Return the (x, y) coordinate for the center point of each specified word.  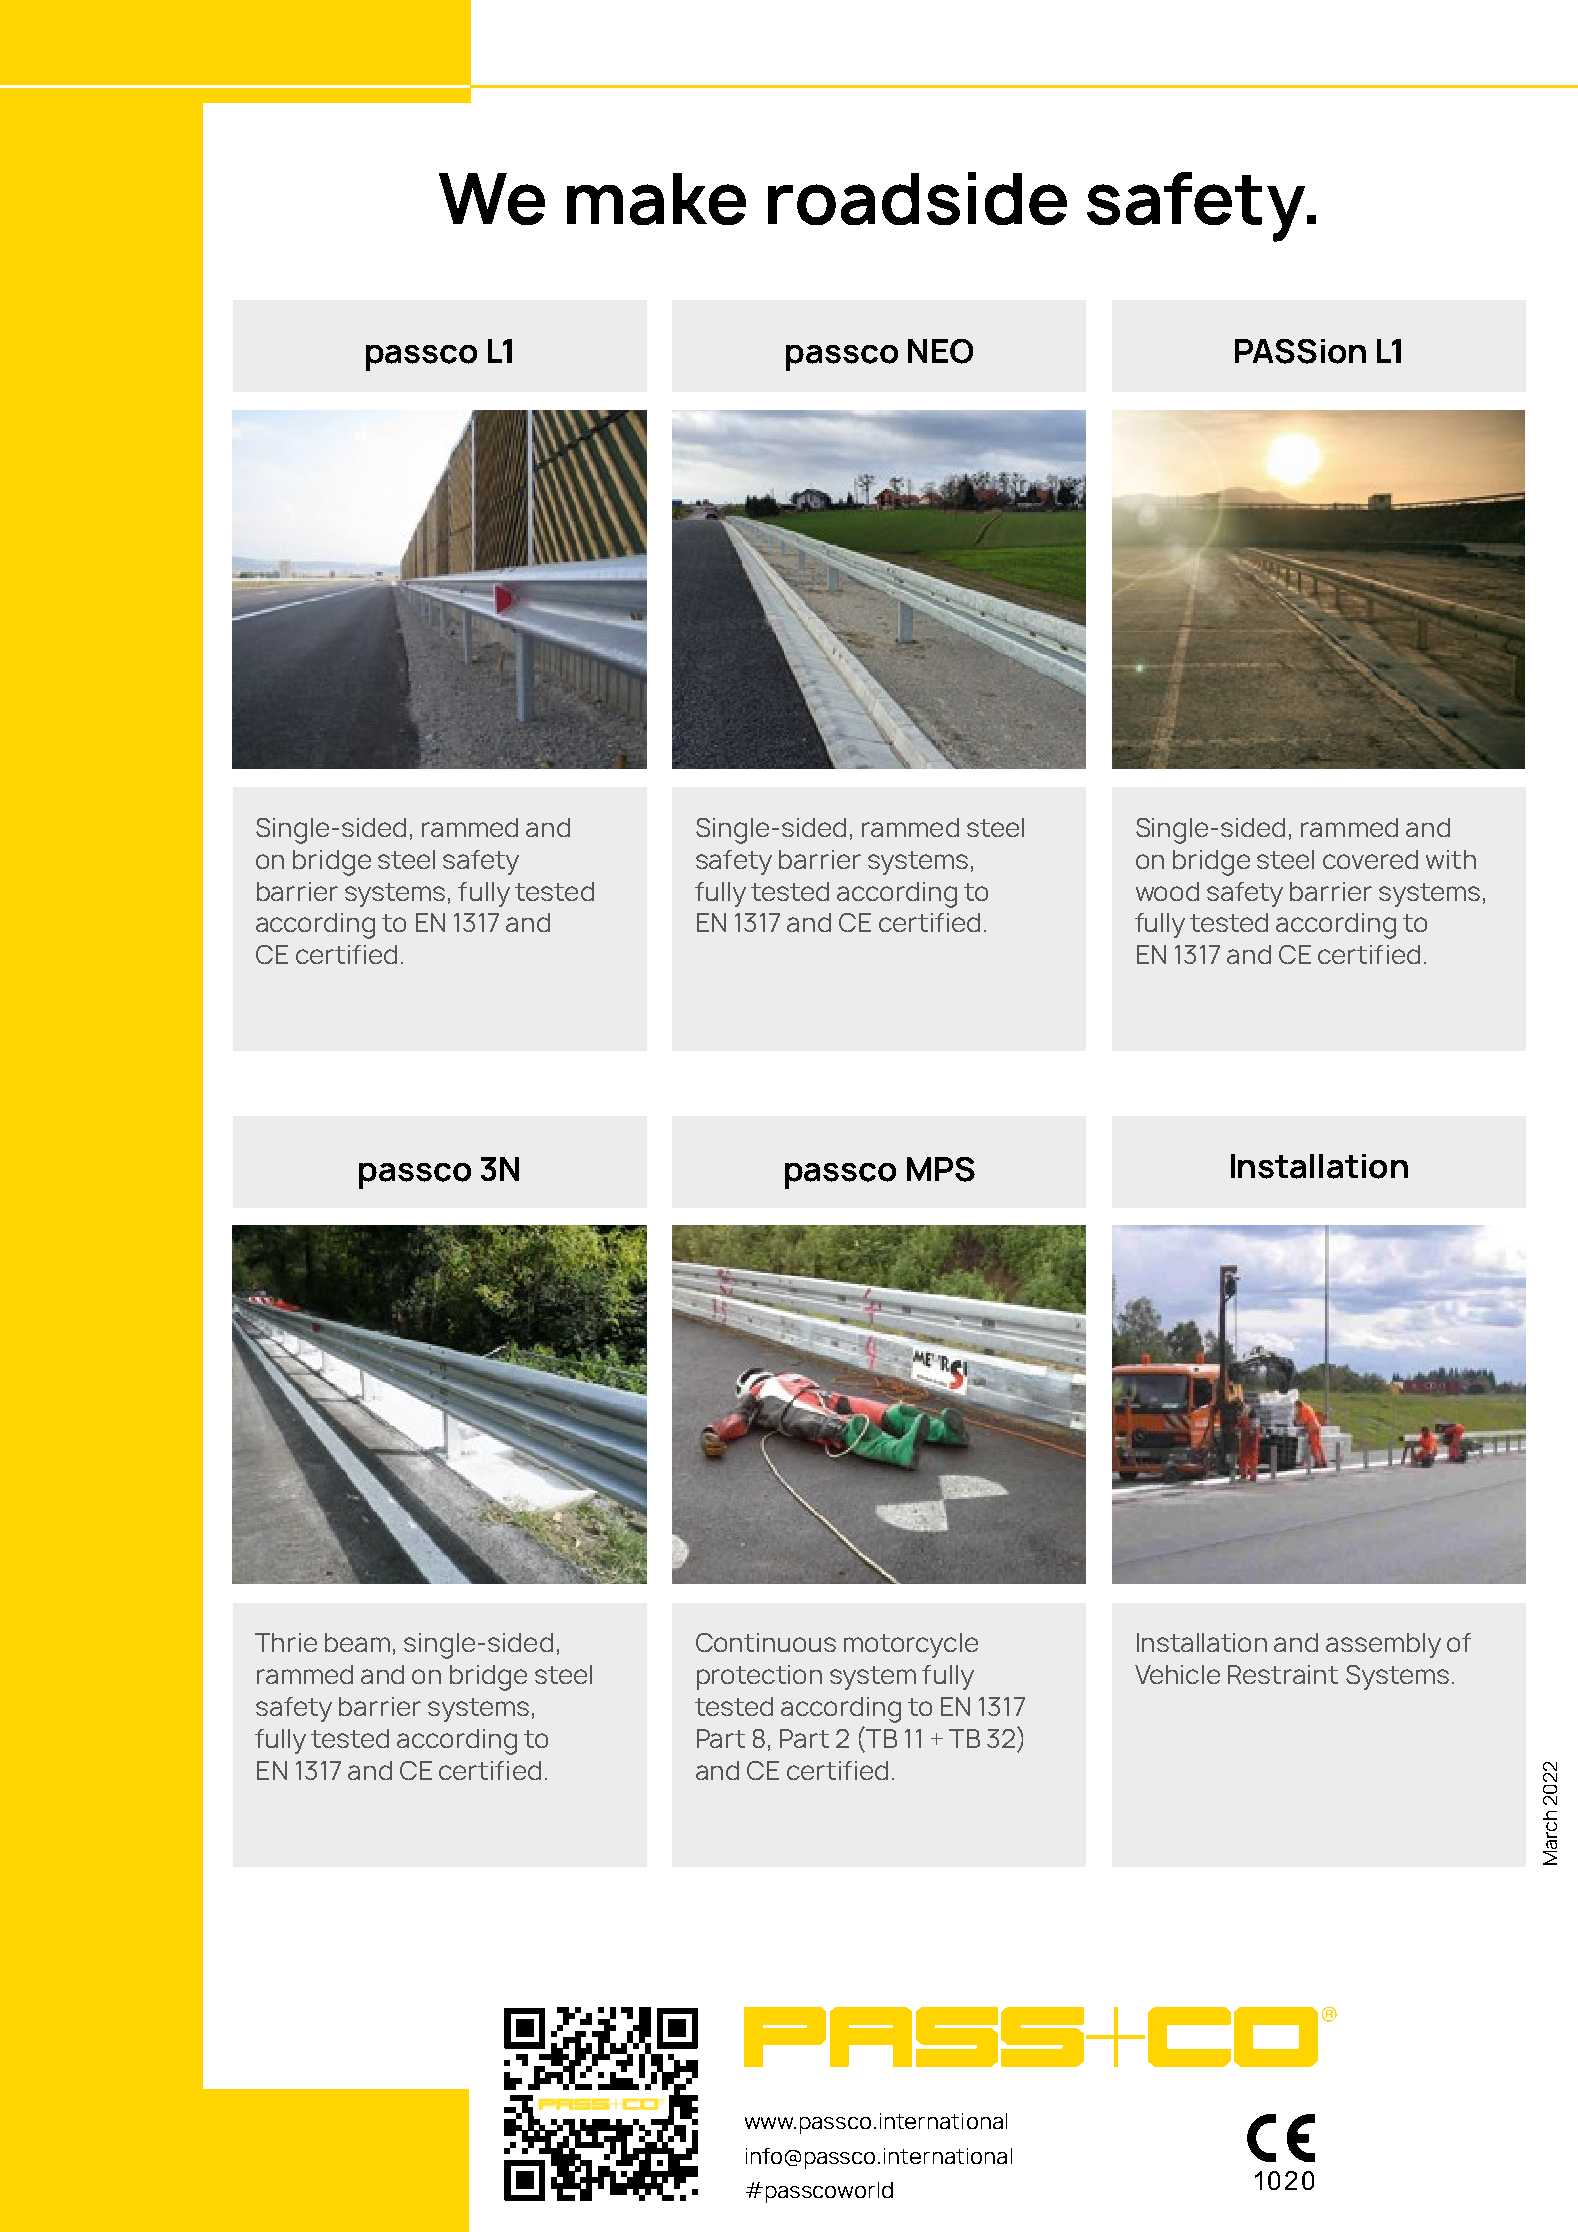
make (656, 199)
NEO (940, 351)
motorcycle (911, 1645)
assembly (1383, 1645)
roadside (917, 198)
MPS (941, 1169)
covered (1370, 859)
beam (357, 1642)
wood (1167, 891)
